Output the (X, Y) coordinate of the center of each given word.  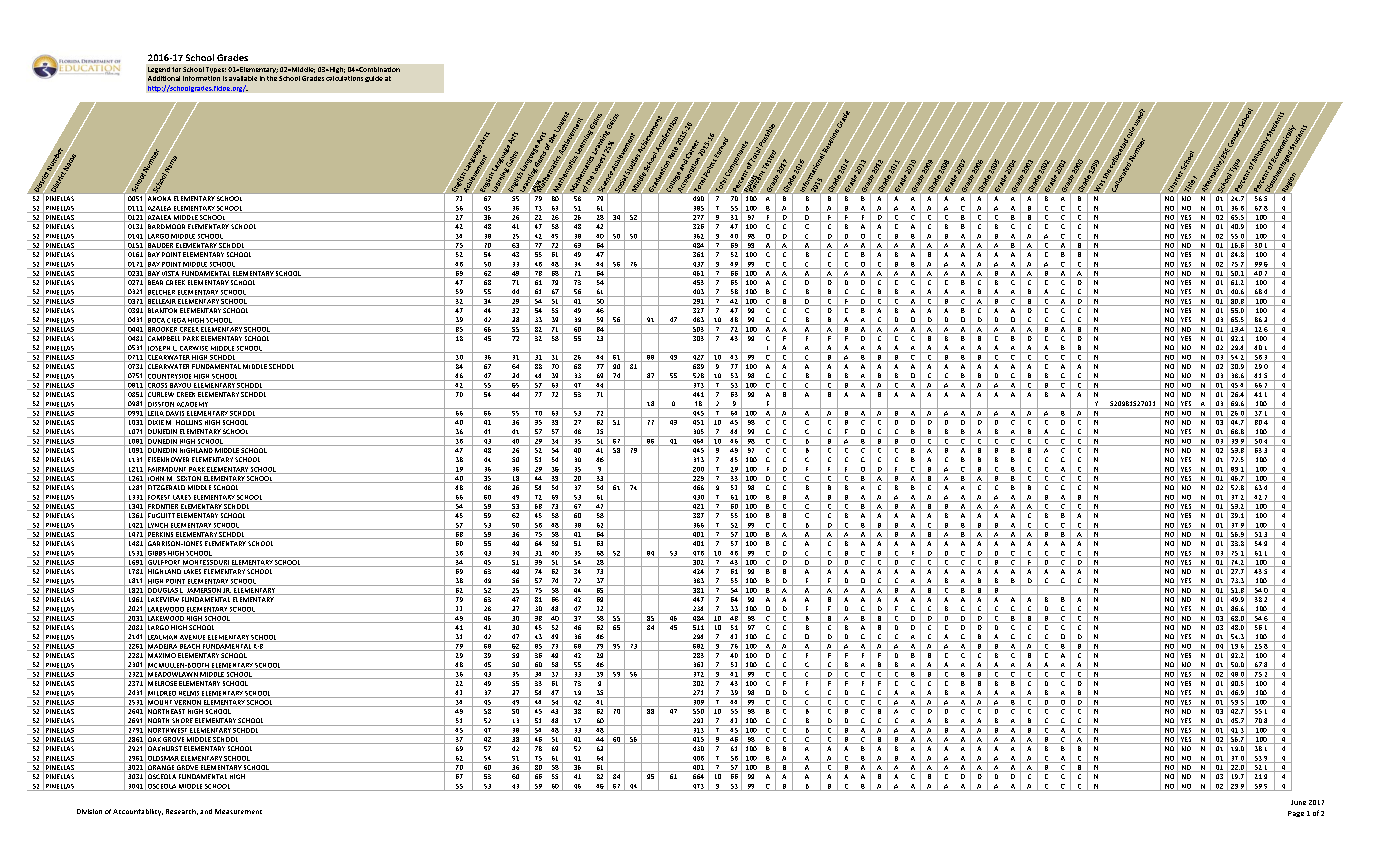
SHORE (182, 722)
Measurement (238, 811)
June (1298, 802)
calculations (344, 78)
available (243, 78)
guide (374, 79)
